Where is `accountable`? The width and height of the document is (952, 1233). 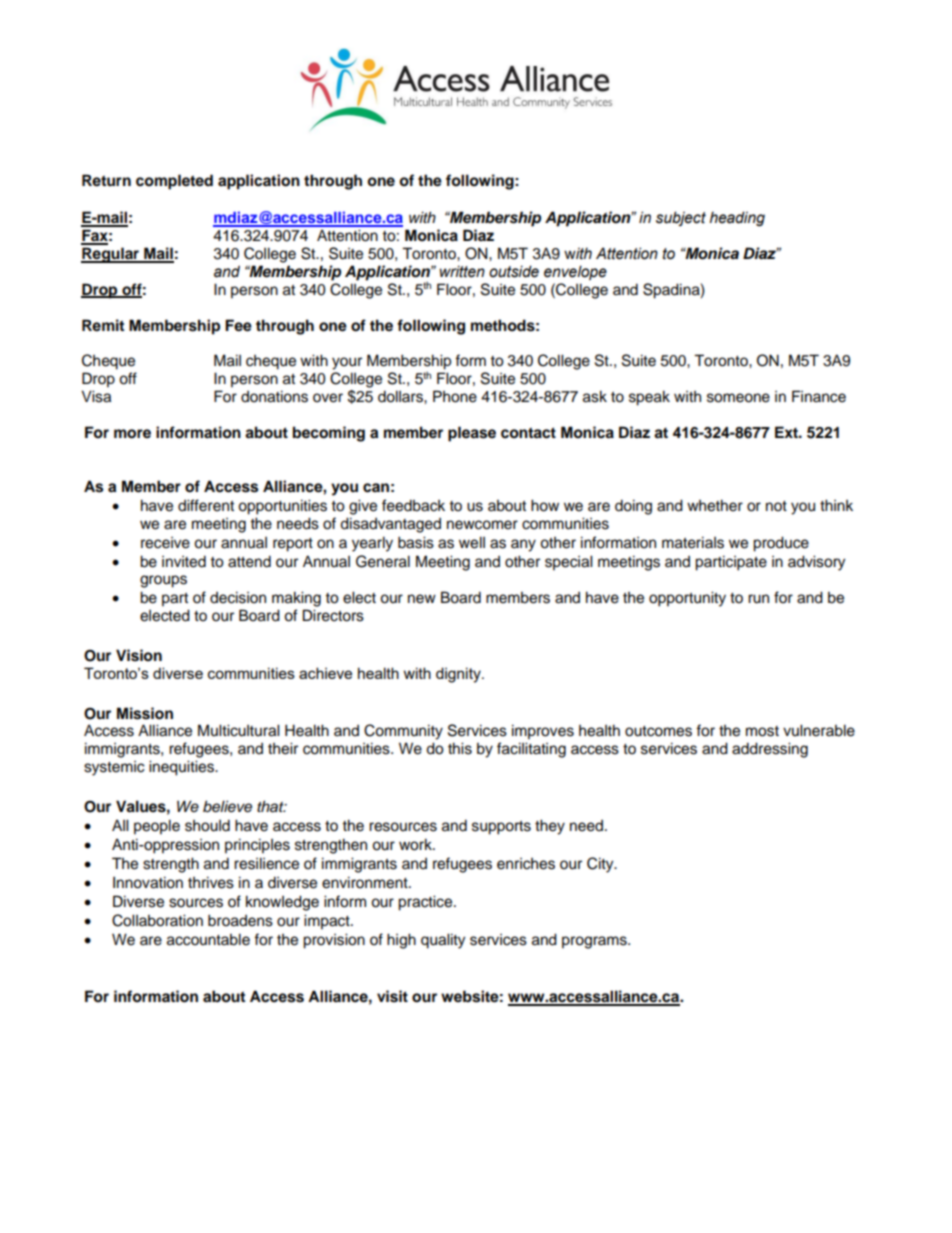 accountable is located at coordinates (208, 939).
